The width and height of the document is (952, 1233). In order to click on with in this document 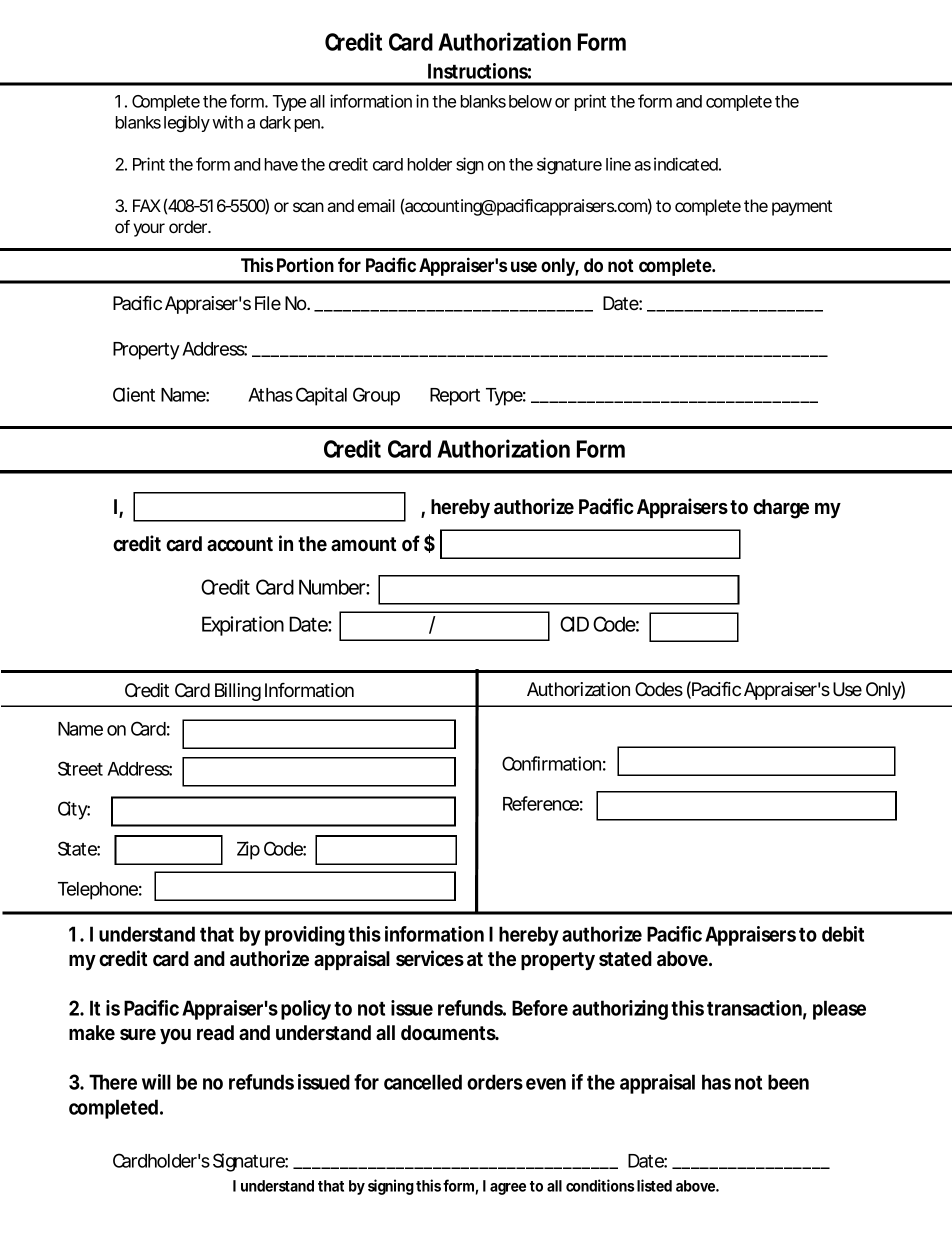, I will do `click(227, 122)`.
